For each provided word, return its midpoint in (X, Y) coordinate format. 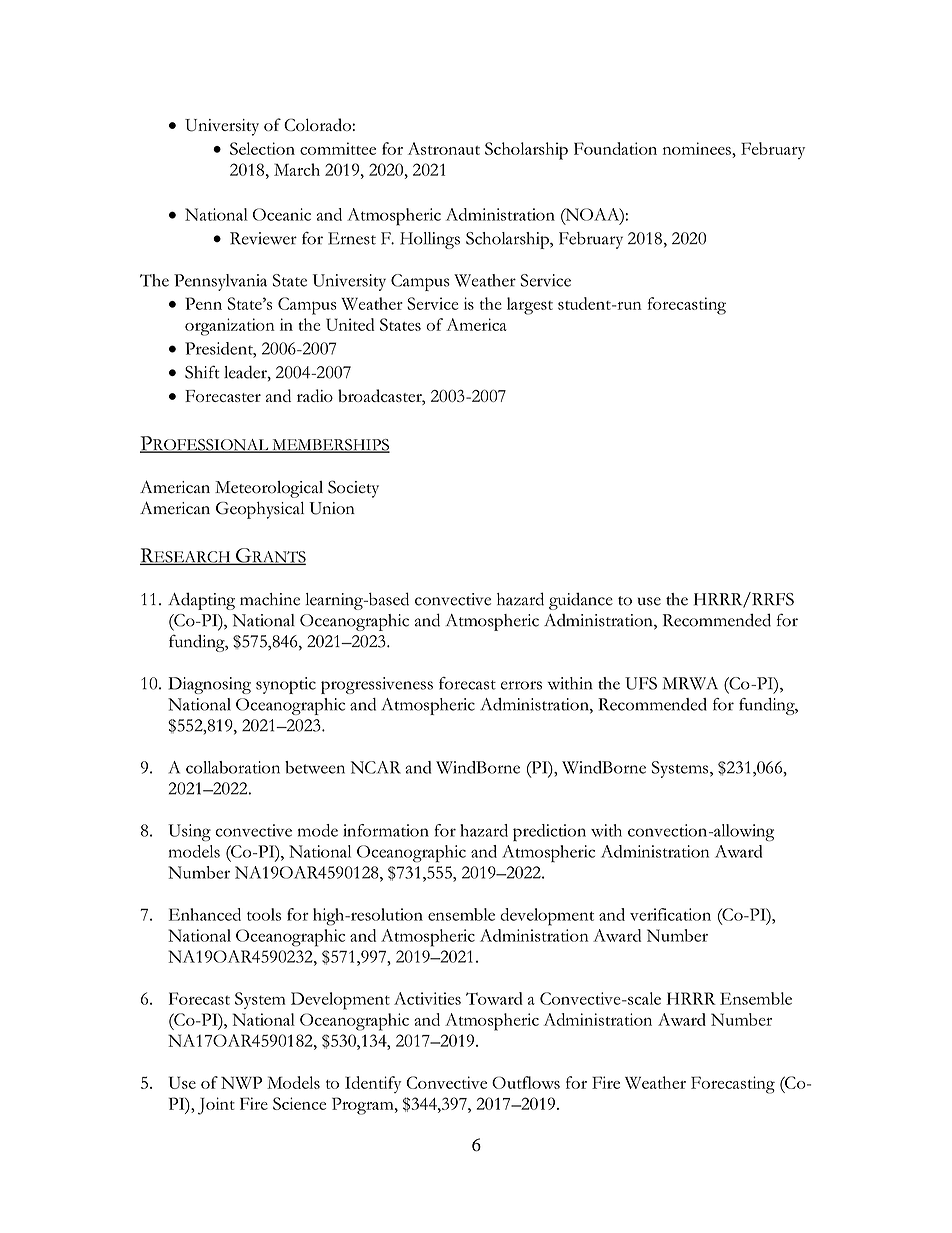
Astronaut (444, 148)
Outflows (526, 1082)
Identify (373, 1084)
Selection (262, 148)
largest (530, 306)
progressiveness (377, 685)
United (350, 324)
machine (270, 599)
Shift (202, 372)
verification (670, 914)
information (386, 830)
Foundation (615, 148)
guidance (581, 601)
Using (189, 832)
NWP (241, 1082)
